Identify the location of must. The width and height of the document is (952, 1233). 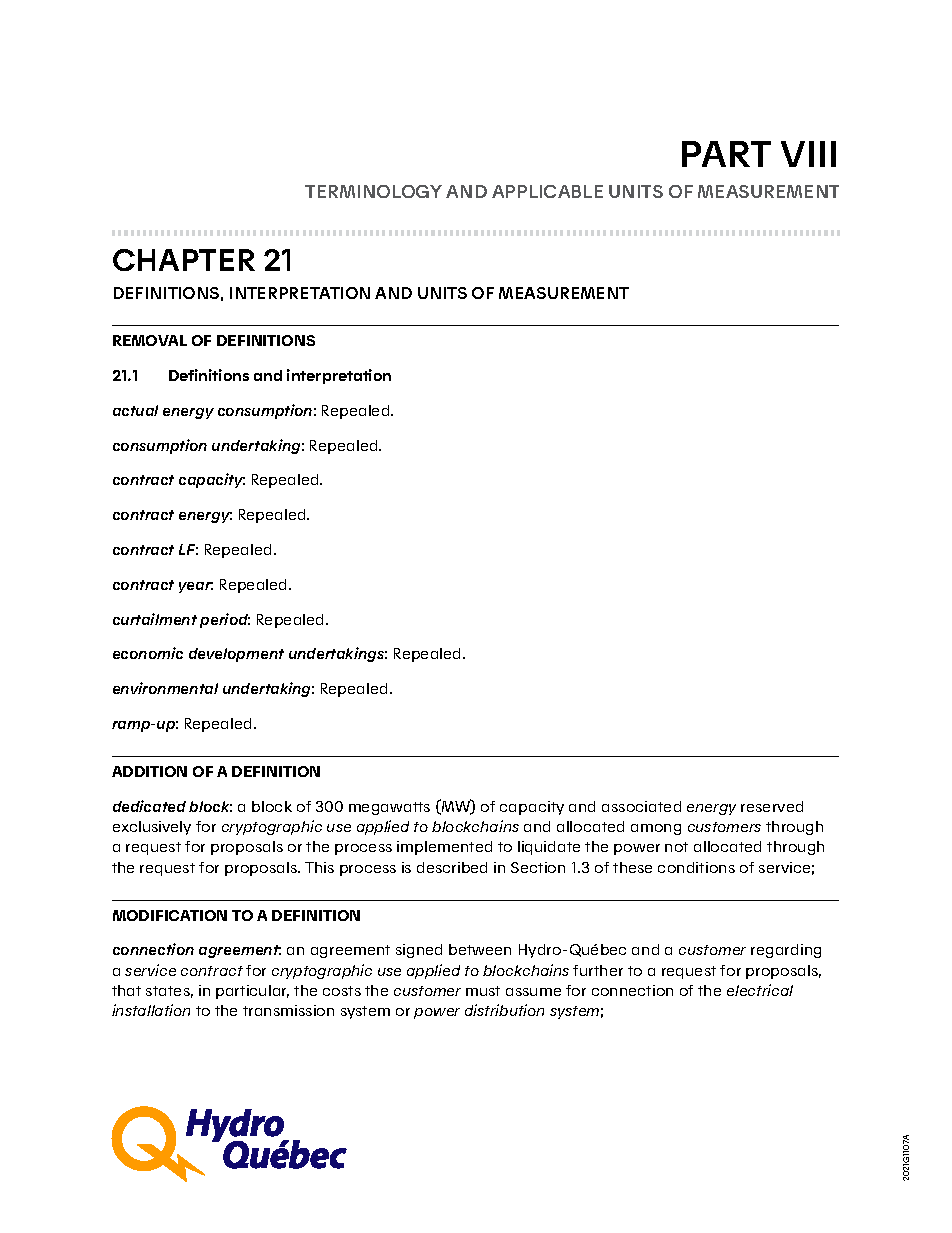
(483, 991).
